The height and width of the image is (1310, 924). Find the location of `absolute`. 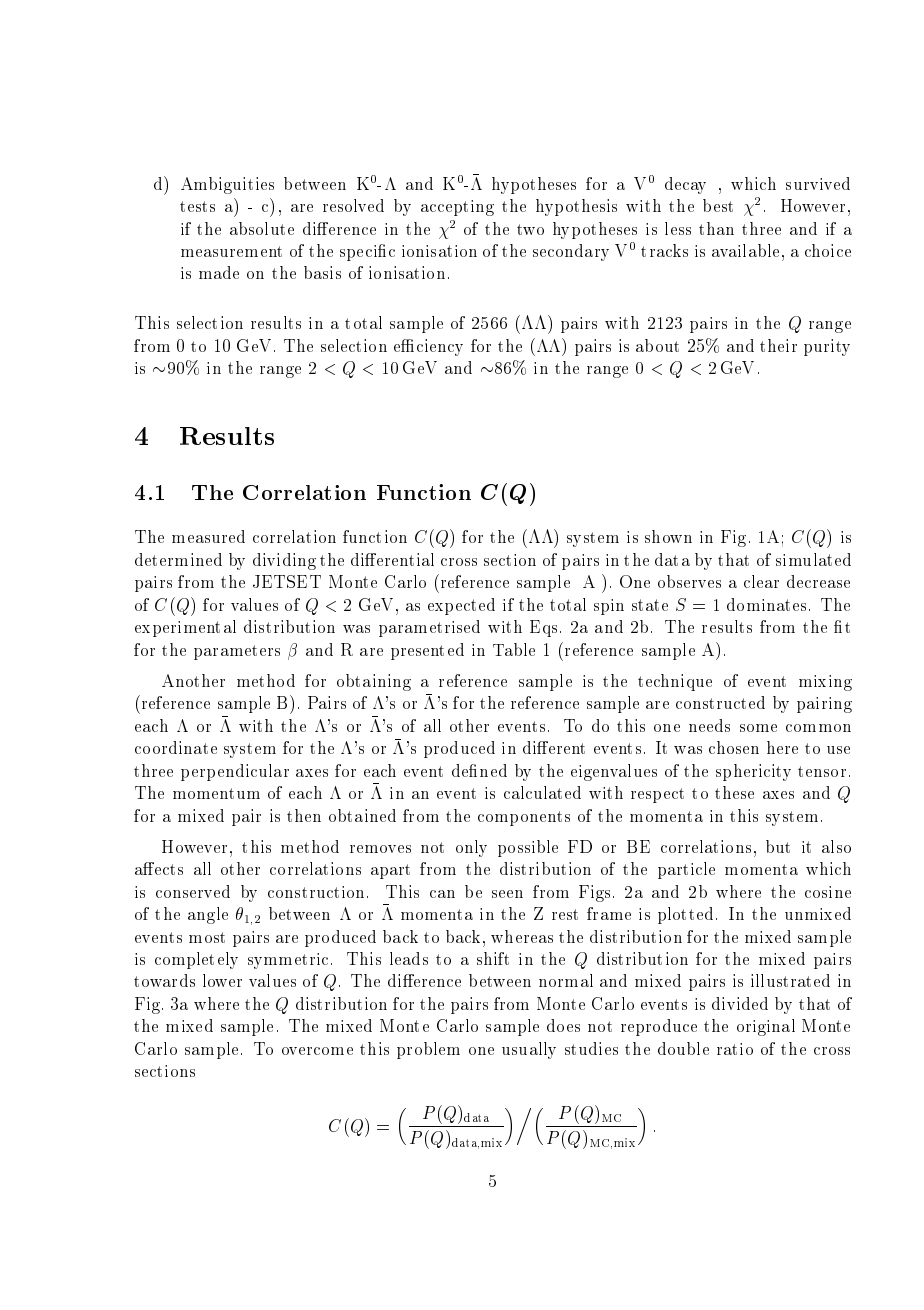

absolute is located at coordinates (262, 228).
